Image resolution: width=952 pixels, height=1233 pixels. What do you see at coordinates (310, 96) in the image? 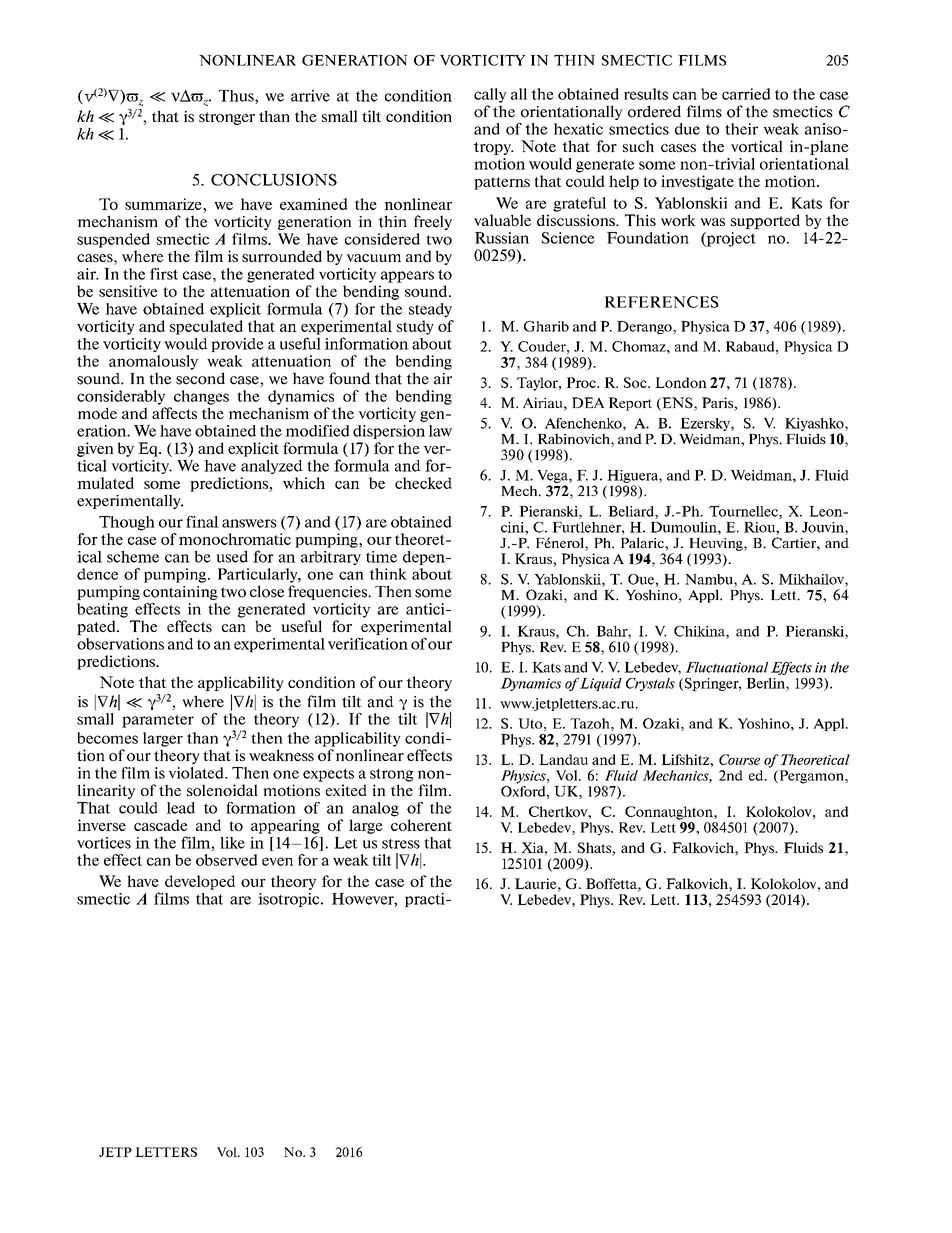
I see `arrive` at bounding box center [310, 96].
